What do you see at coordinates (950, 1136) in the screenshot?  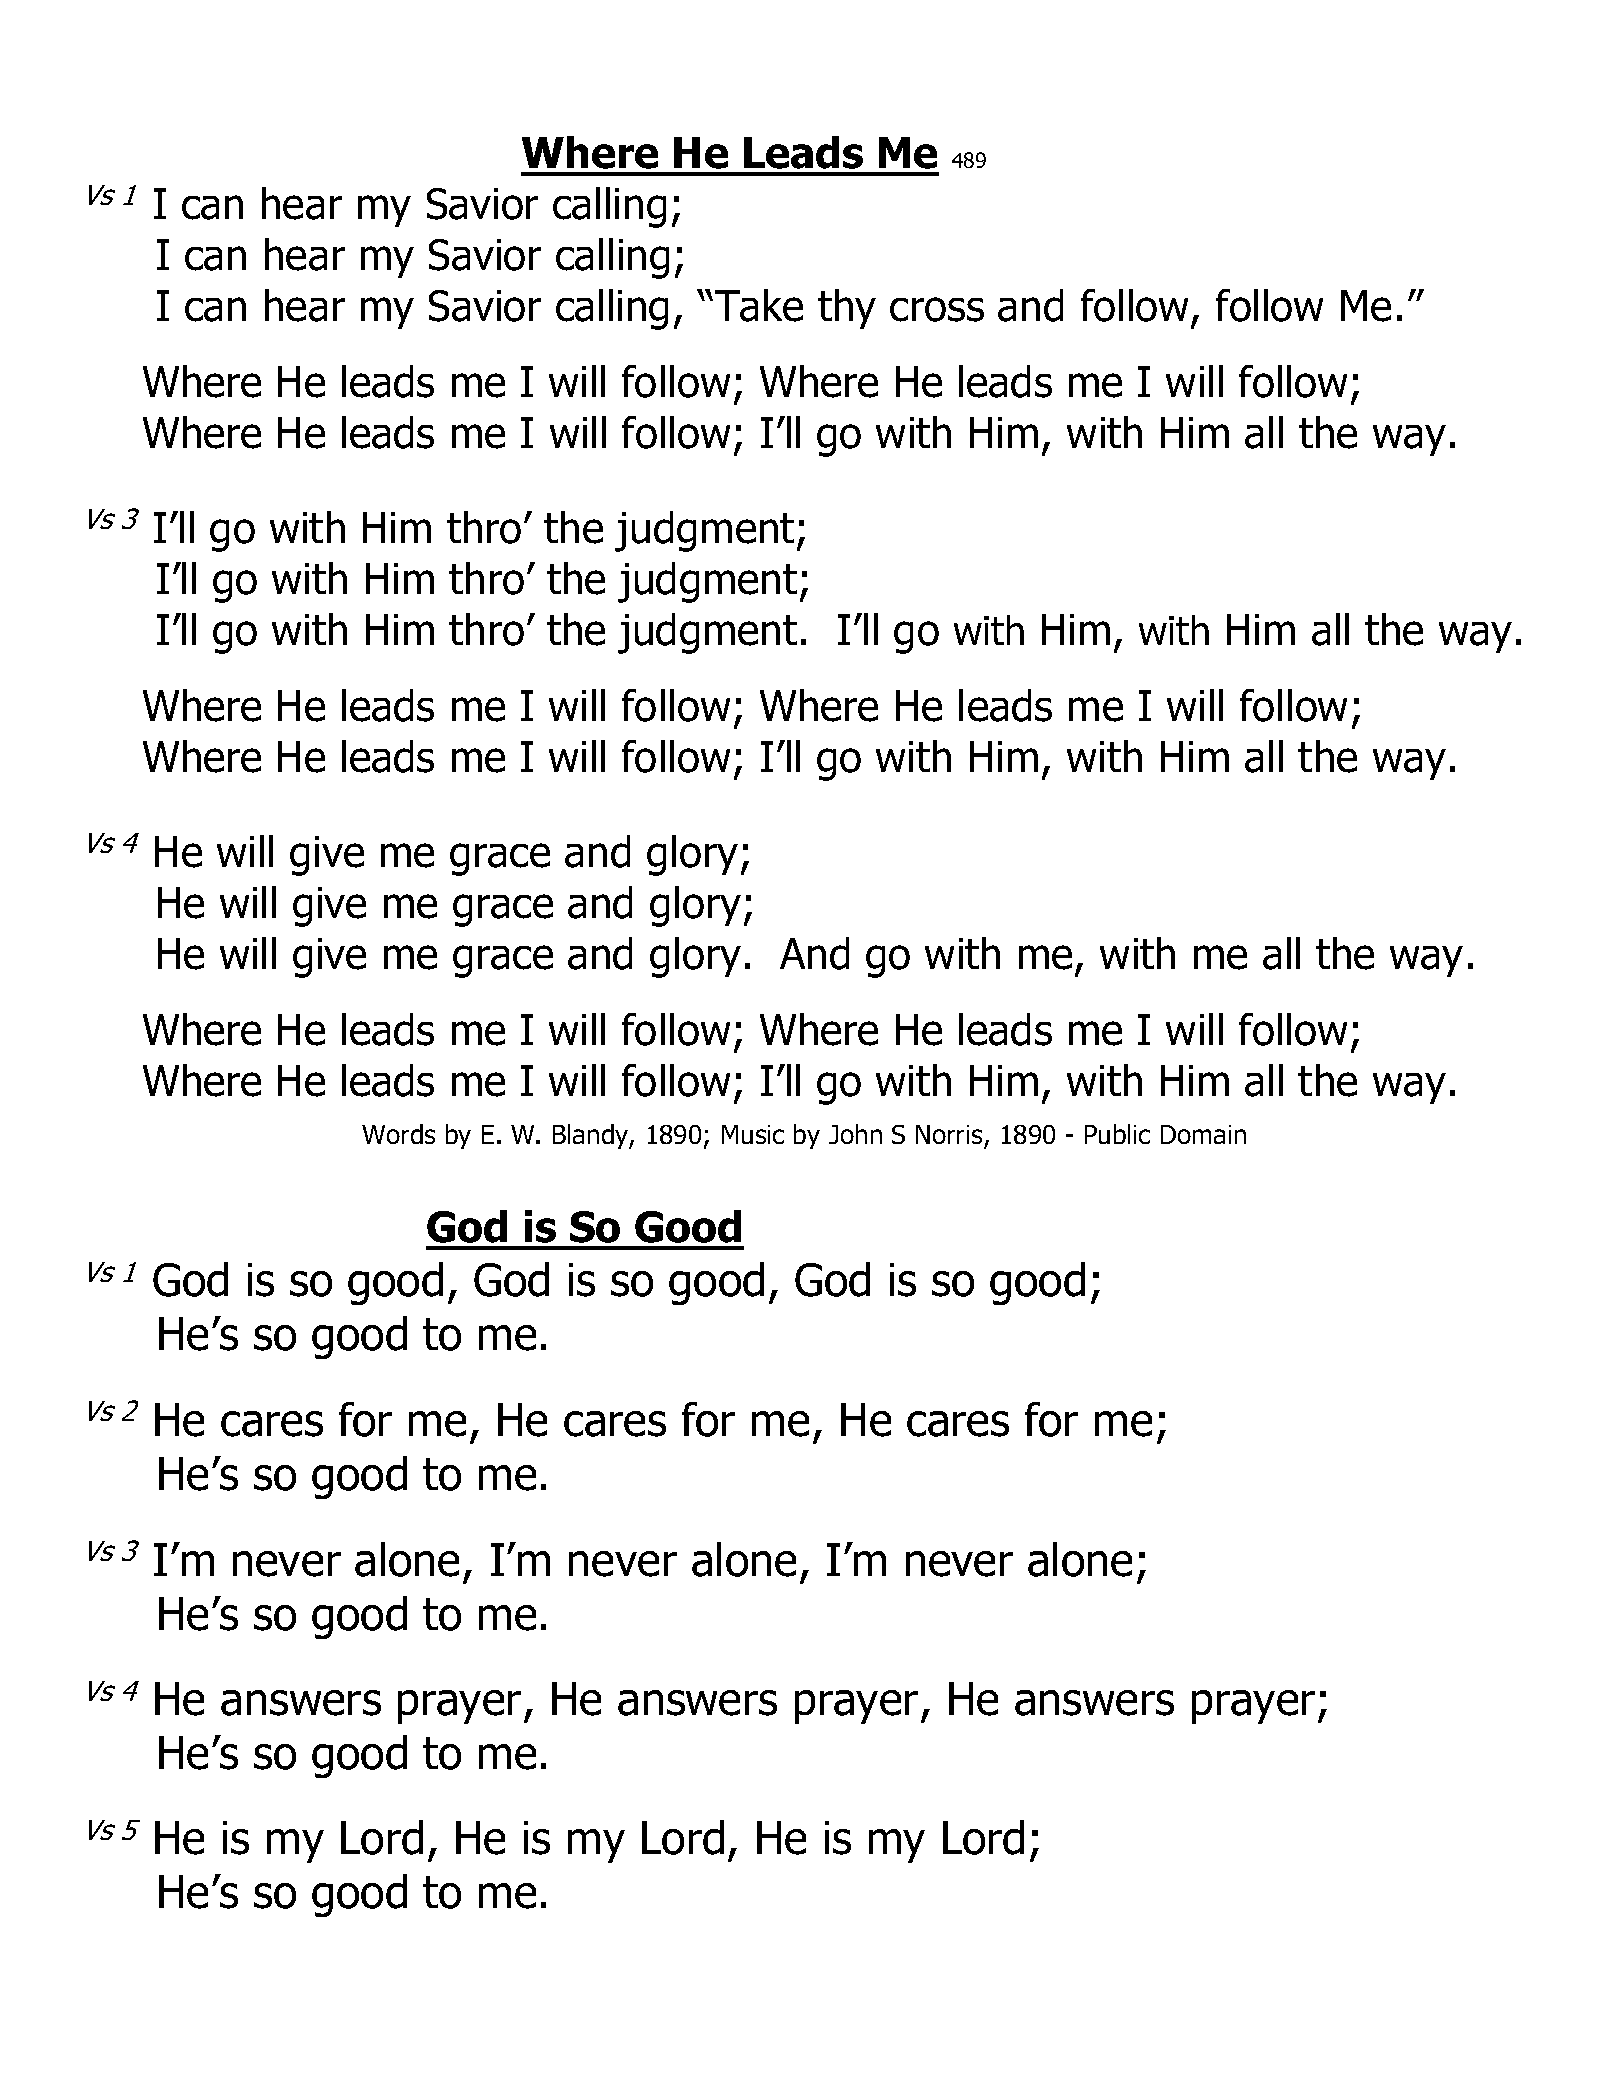 I see `Norris` at bounding box center [950, 1136].
